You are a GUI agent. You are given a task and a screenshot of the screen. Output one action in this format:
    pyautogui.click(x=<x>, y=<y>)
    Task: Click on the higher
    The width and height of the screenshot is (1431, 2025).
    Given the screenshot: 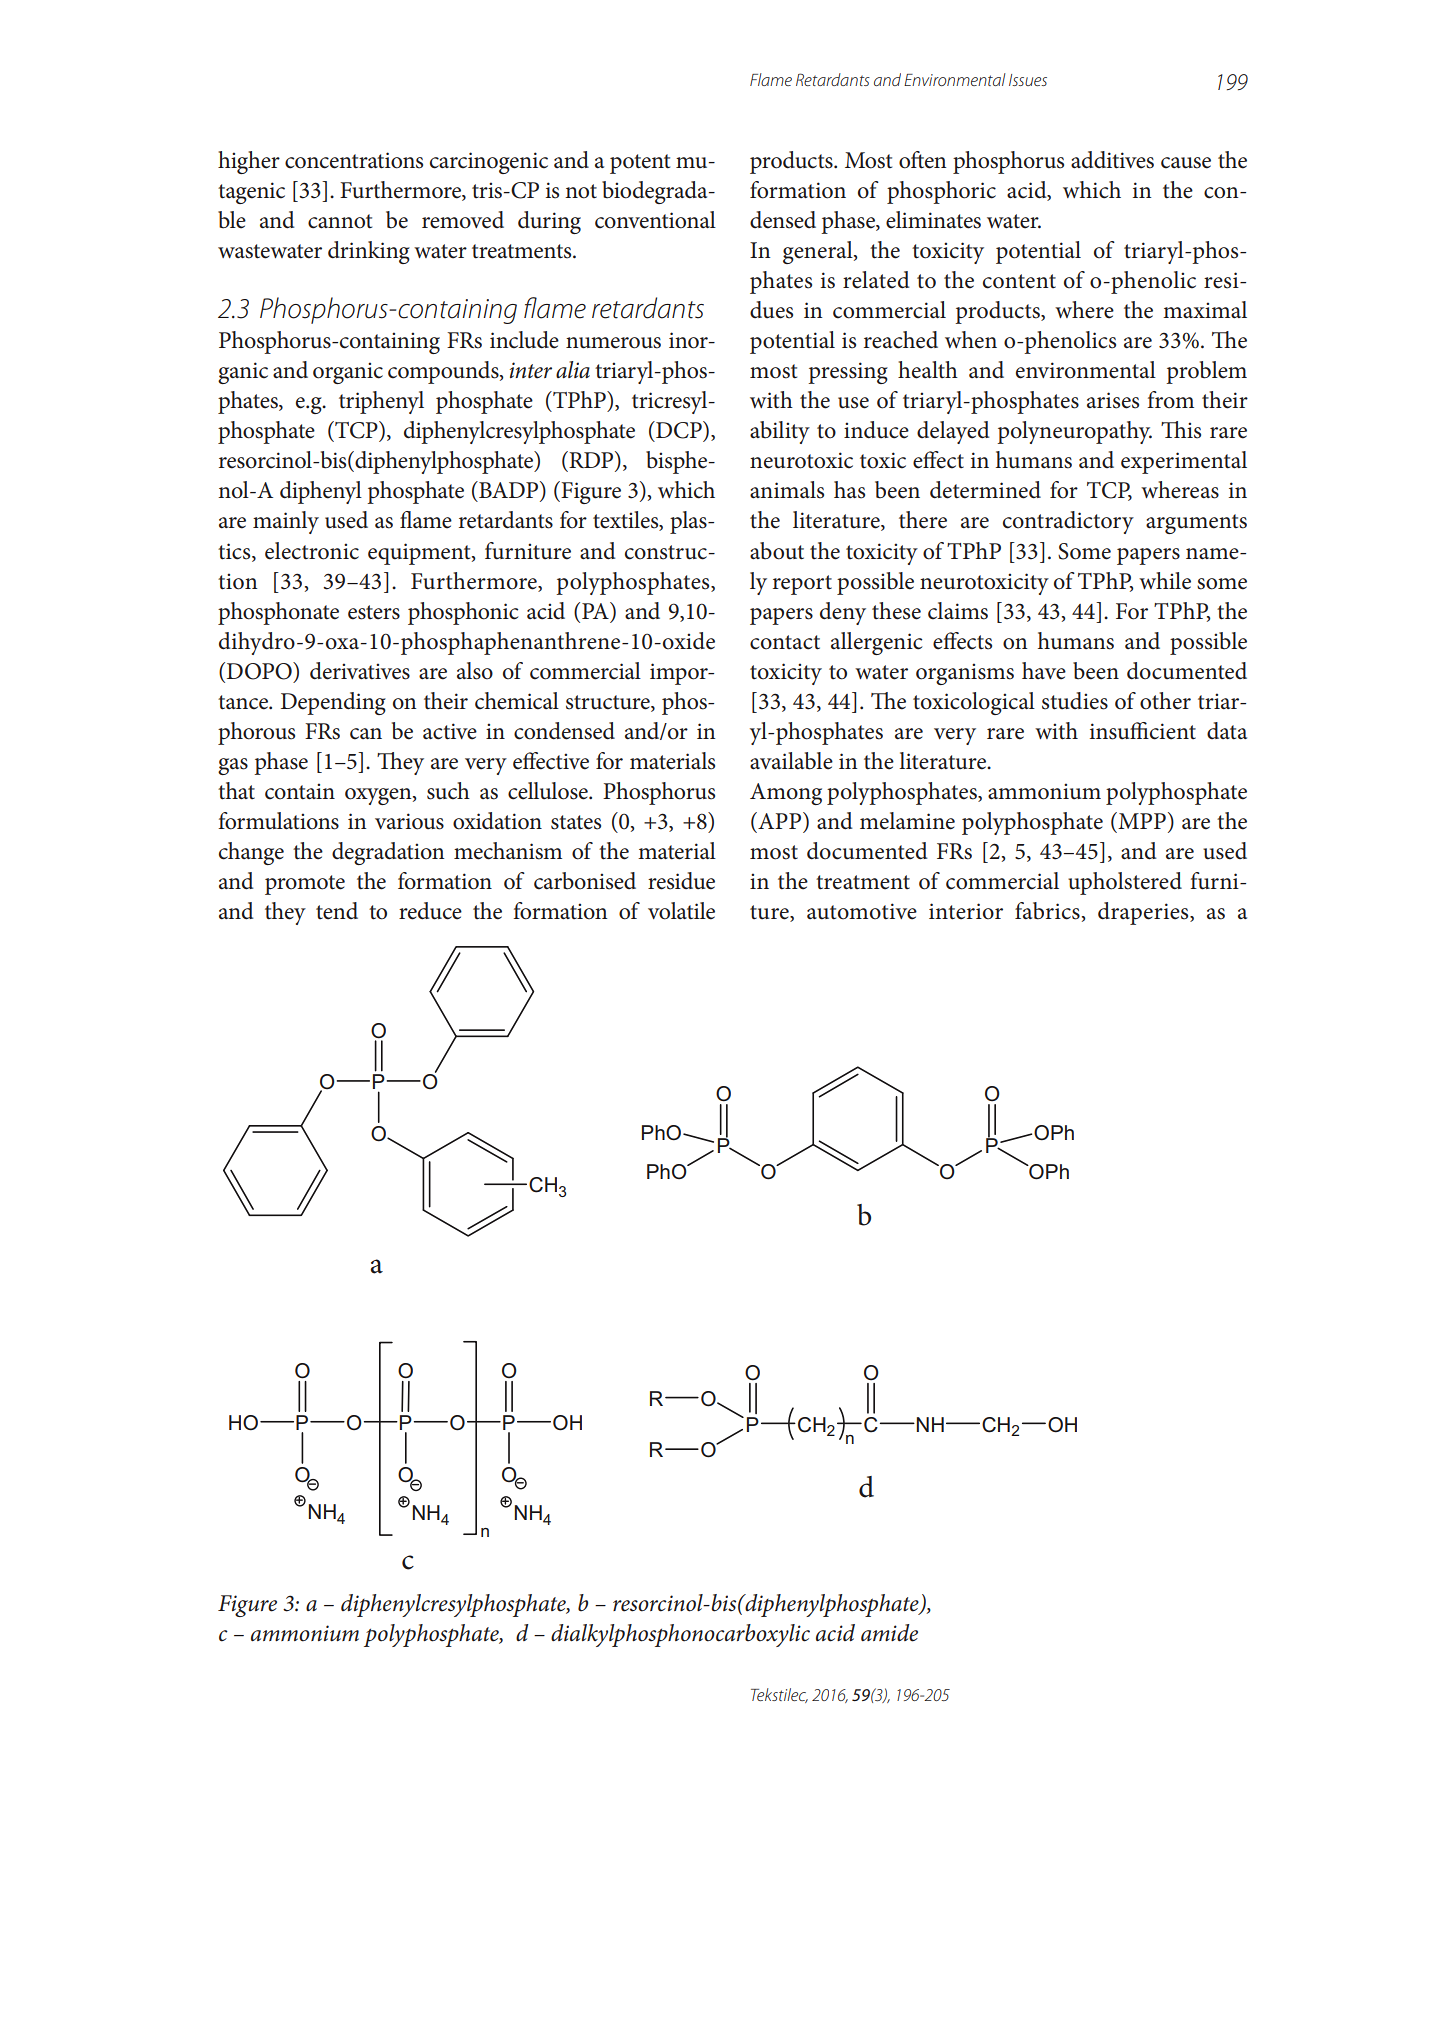 What is the action you would take?
    pyautogui.click(x=249, y=162)
